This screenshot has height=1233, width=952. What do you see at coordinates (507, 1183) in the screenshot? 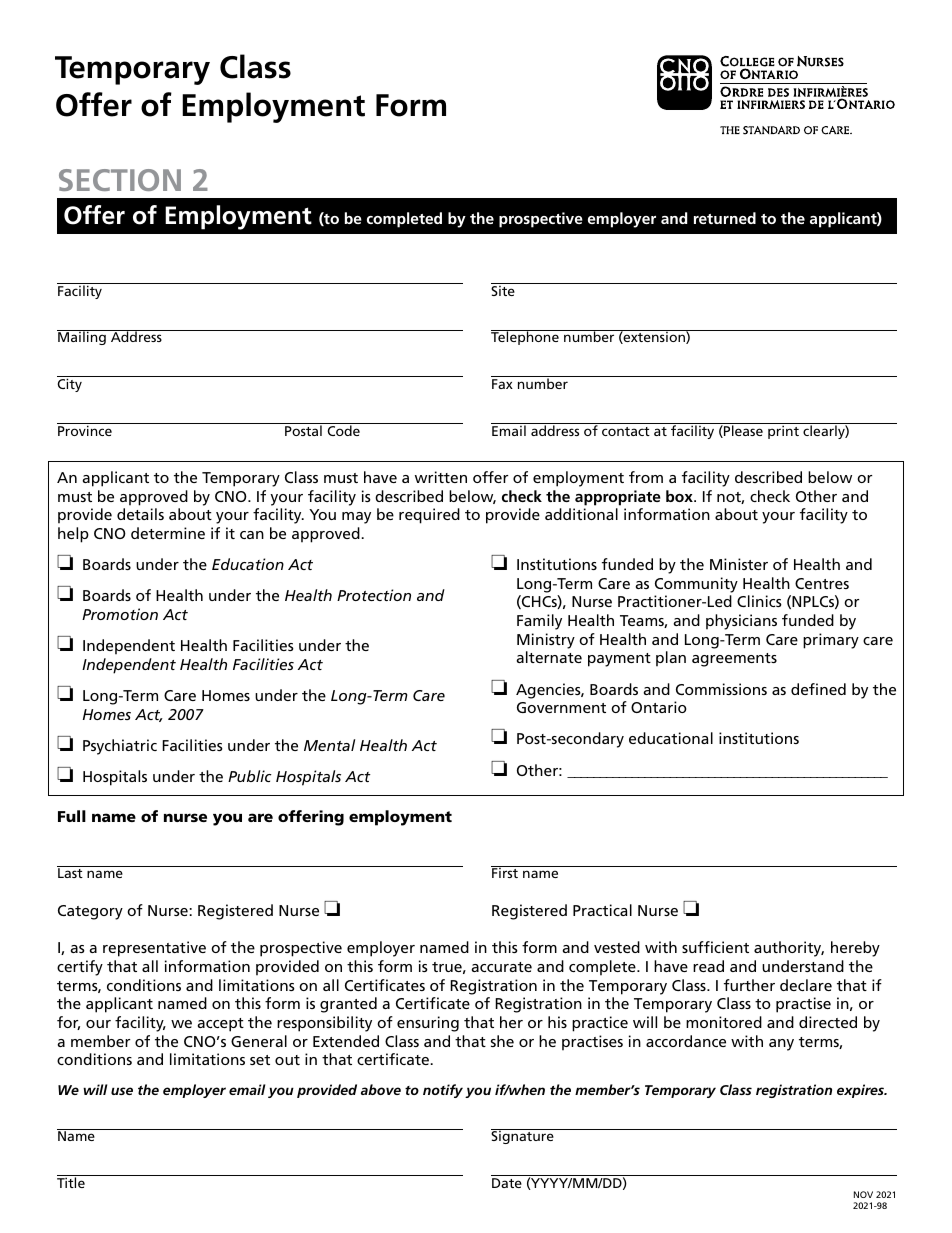
I see `Date` at bounding box center [507, 1183].
